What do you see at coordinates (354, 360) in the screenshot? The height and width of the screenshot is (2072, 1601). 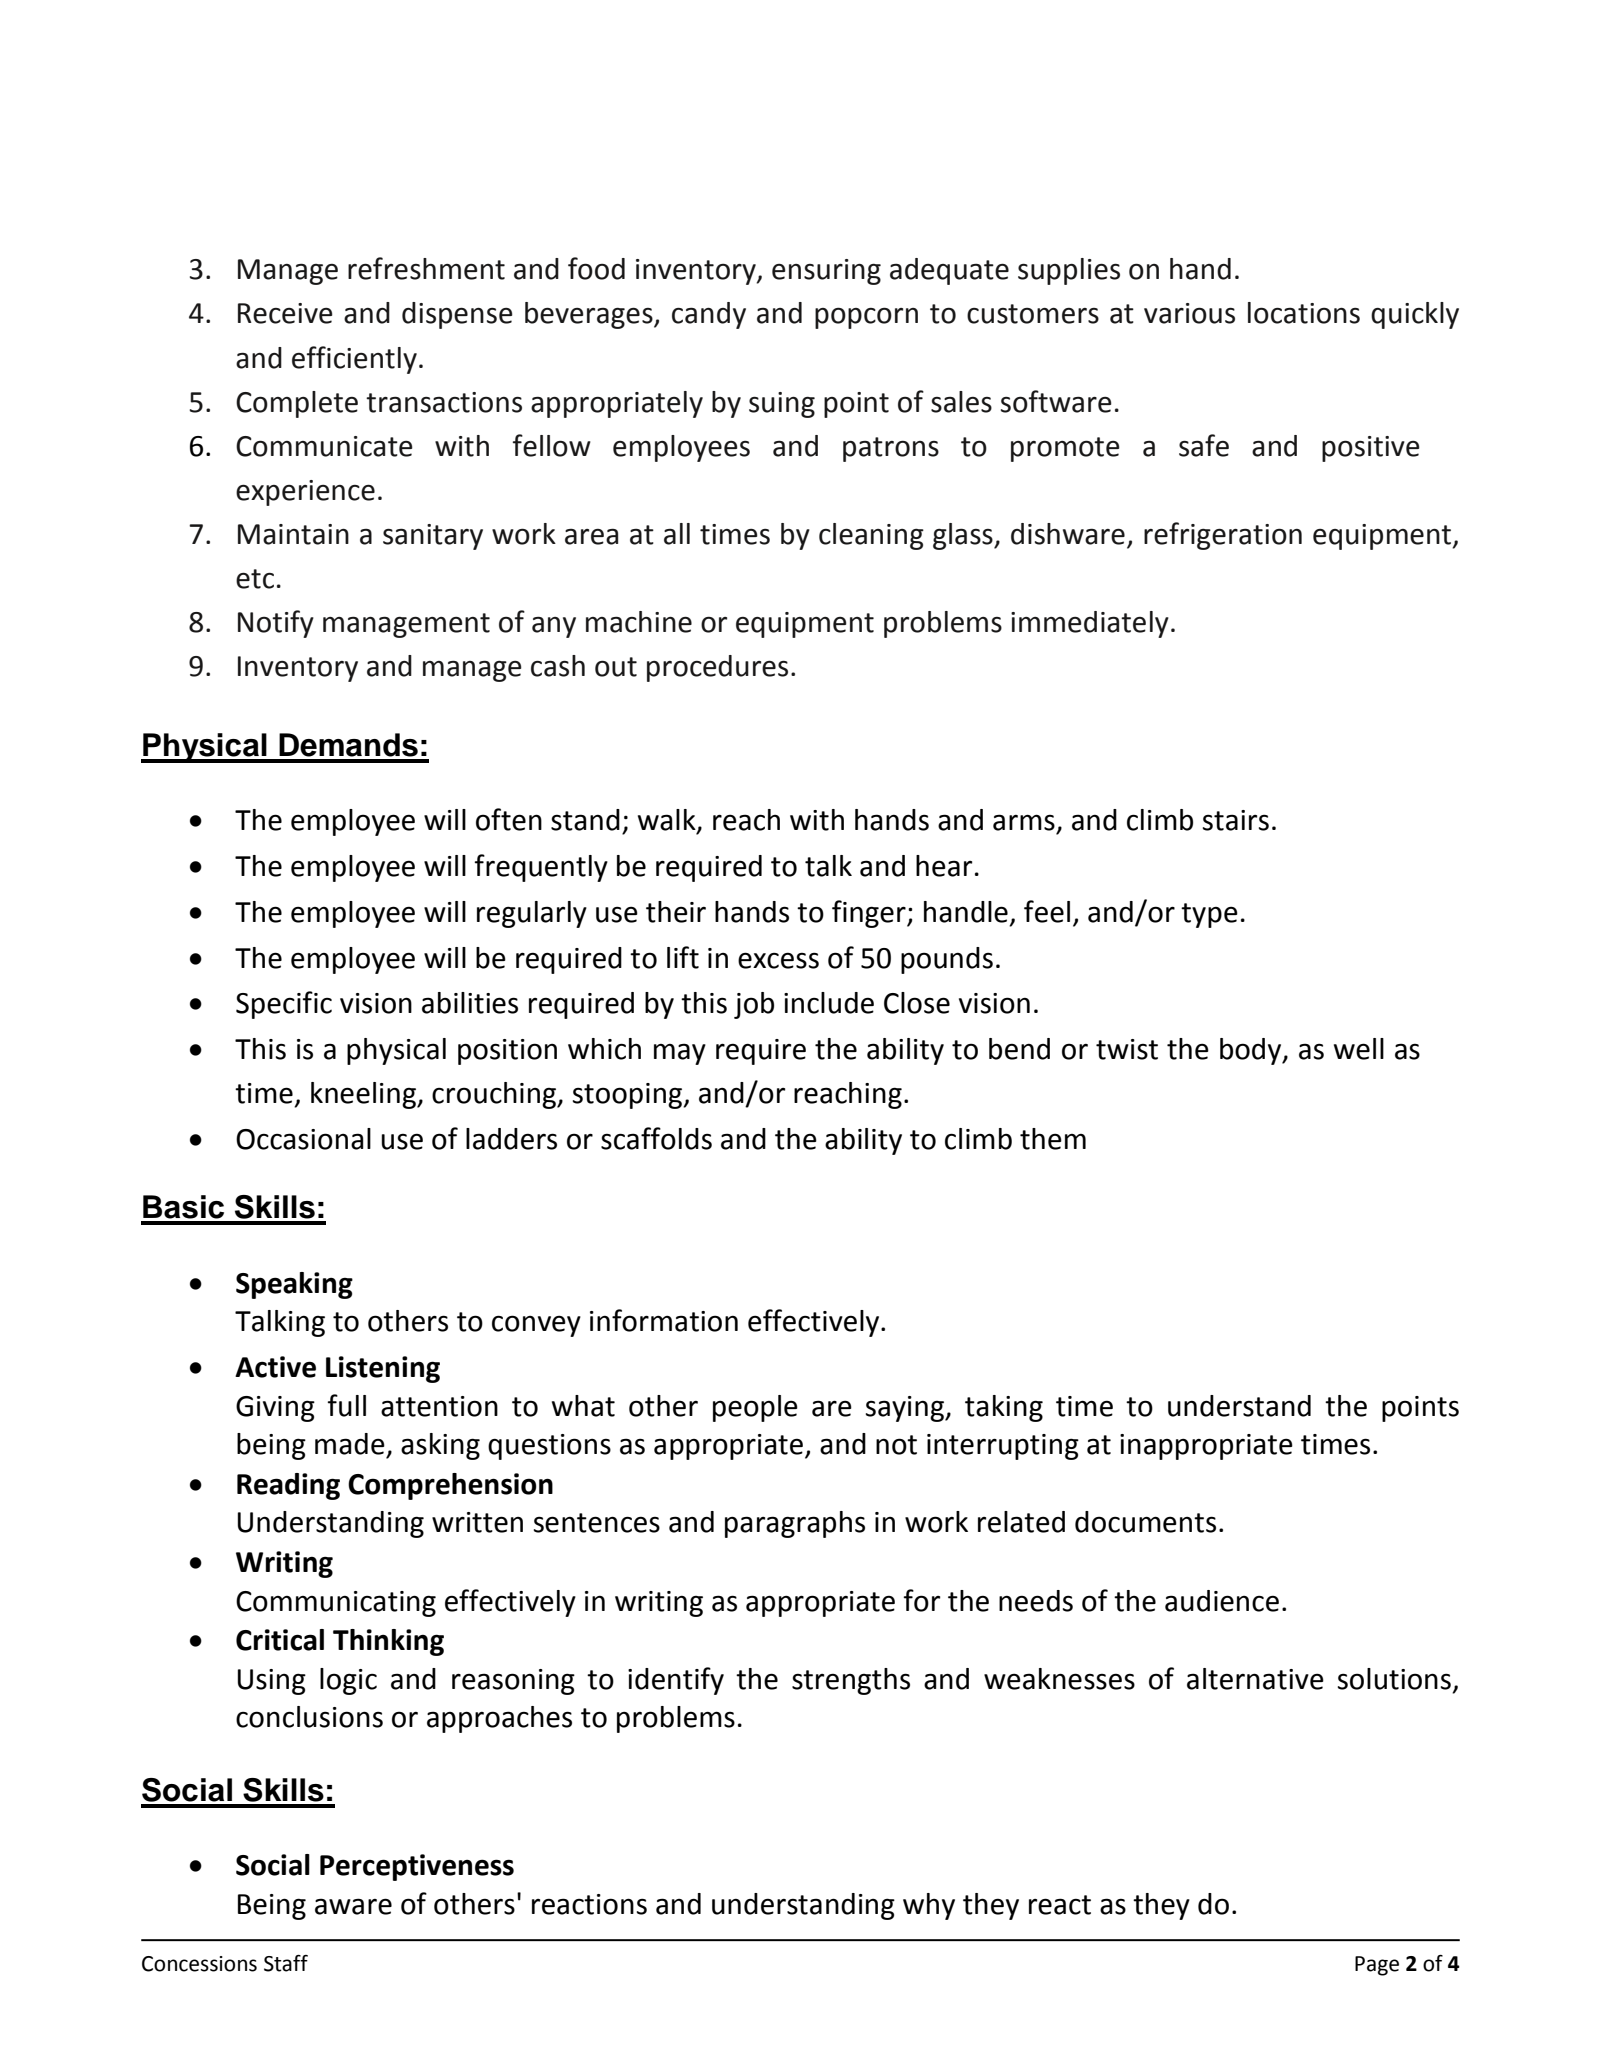 I see `efficiently` at bounding box center [354, 360].
